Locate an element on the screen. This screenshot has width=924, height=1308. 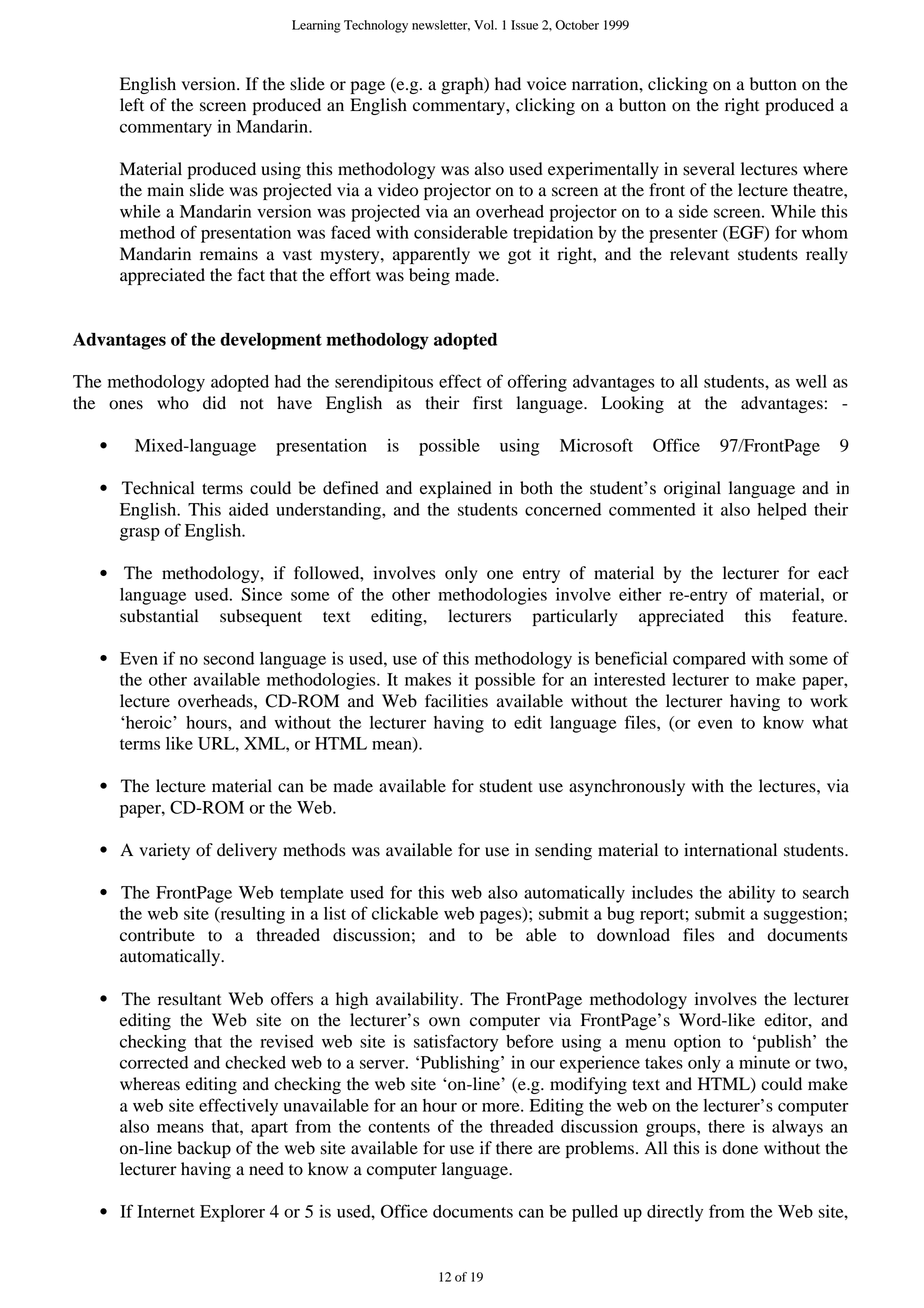
Issue is located at coordinates (524, 25).
